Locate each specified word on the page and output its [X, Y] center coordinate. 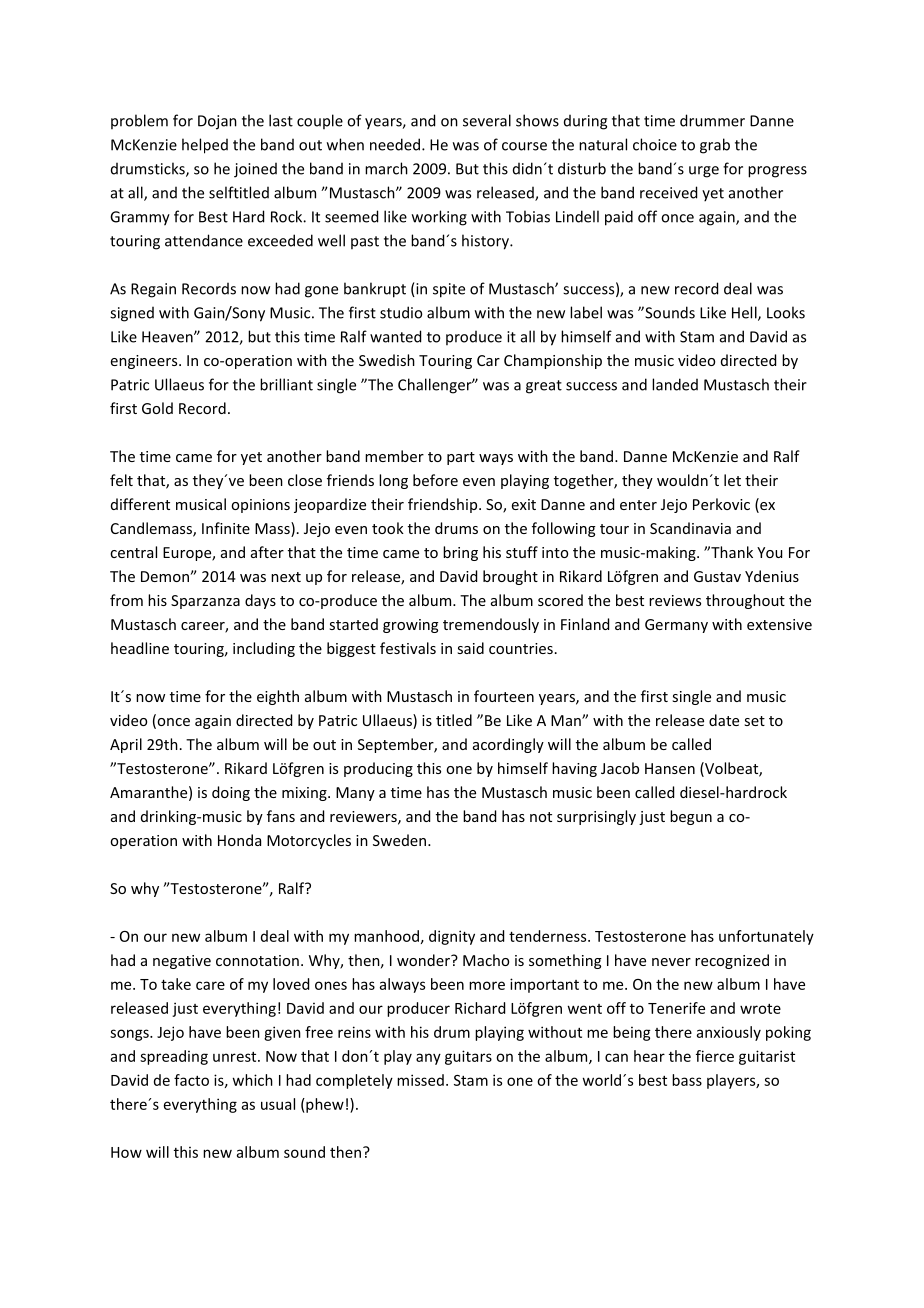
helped [205, 146]
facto [191, 1080]
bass [687, 1080]
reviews [675, 600]
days [260, 601]
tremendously [491, 625]
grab [715, 146]
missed [420, 1080]
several [487, 120]
